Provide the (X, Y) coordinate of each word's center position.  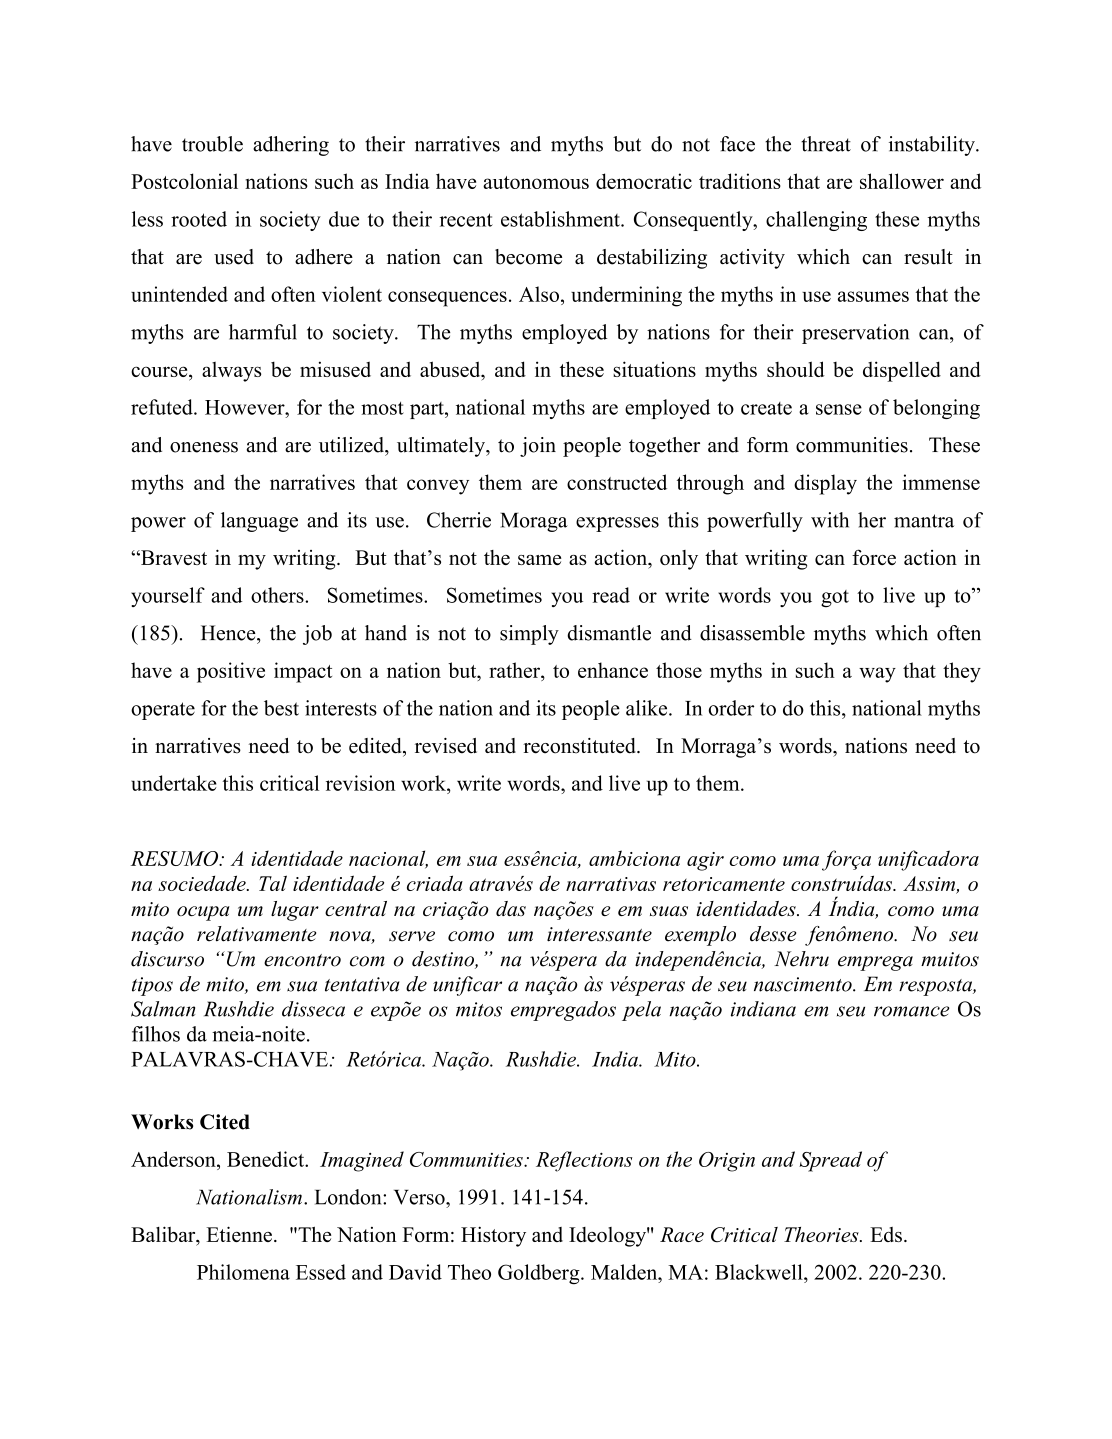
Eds (886, 1234)
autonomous (536, 182)
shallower (902, 181)
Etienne (239, 1234)
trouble (212, 144)
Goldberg (540, 1274)
